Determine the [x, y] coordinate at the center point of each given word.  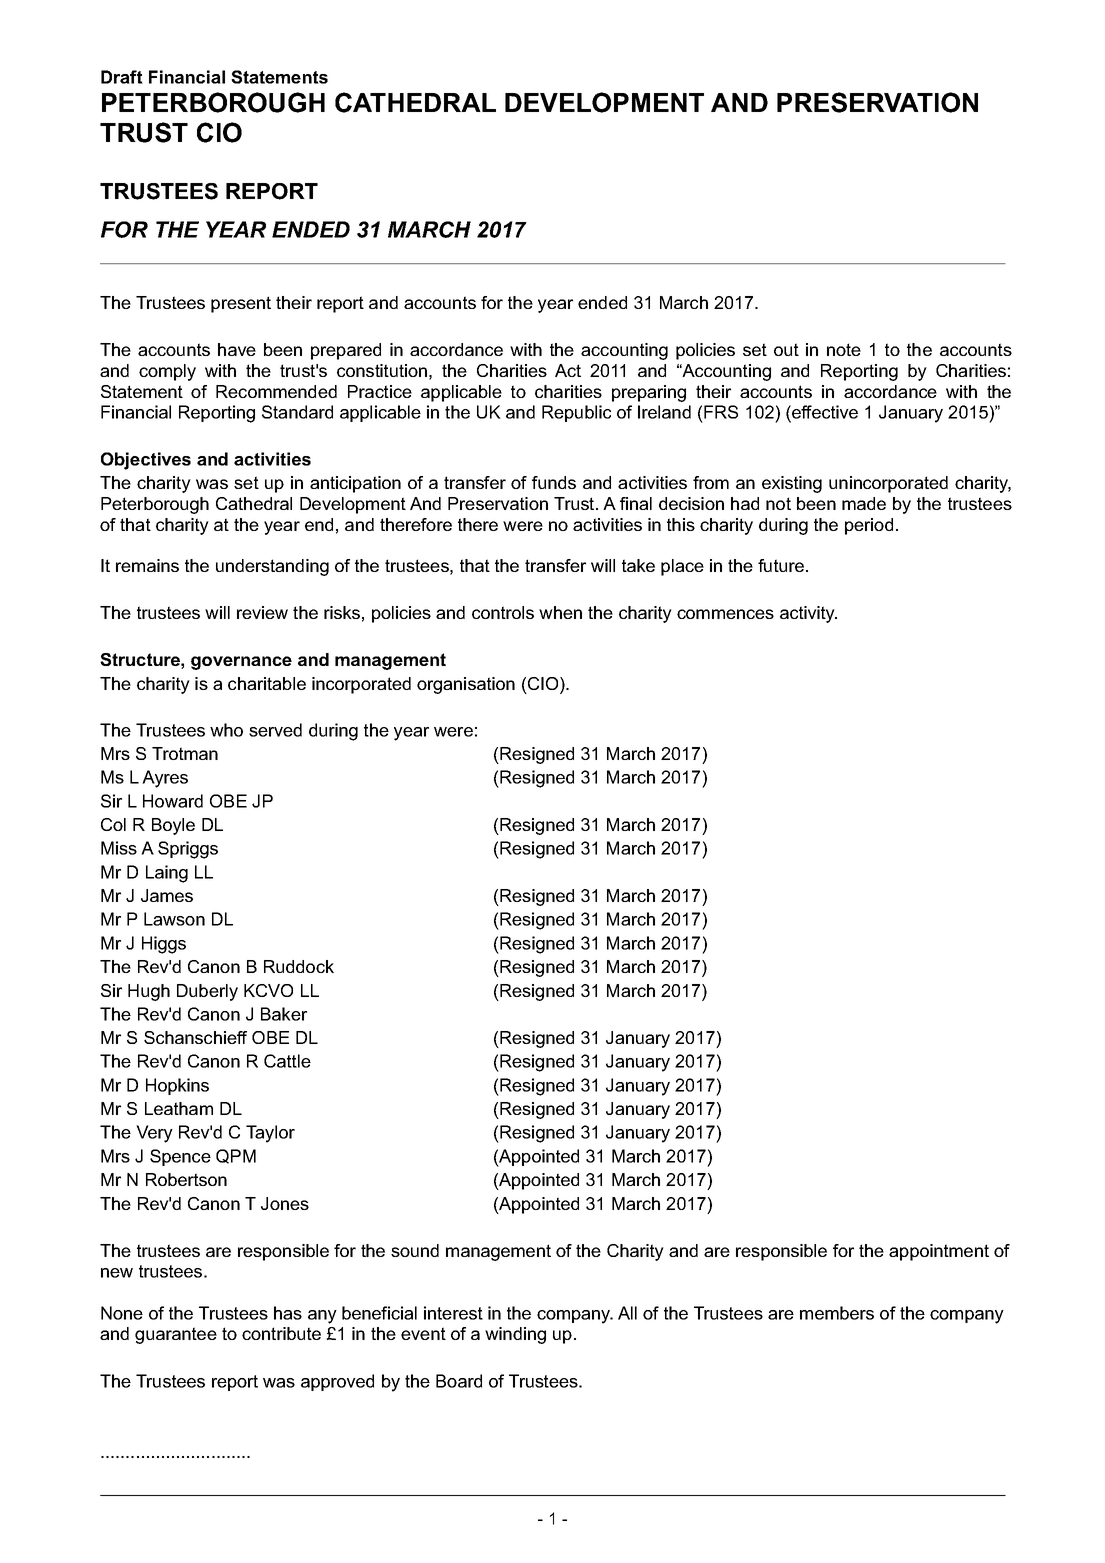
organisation [466, 685]
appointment [939, 1252]
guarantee [176, 1335]
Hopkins [177, 1086]
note [844, 349]
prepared [346, 351]
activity [808, 614]
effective [824, 412]
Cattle [287, 1061]
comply [167, 372]
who [226, 730]
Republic [576, 413]
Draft [122, 77]
